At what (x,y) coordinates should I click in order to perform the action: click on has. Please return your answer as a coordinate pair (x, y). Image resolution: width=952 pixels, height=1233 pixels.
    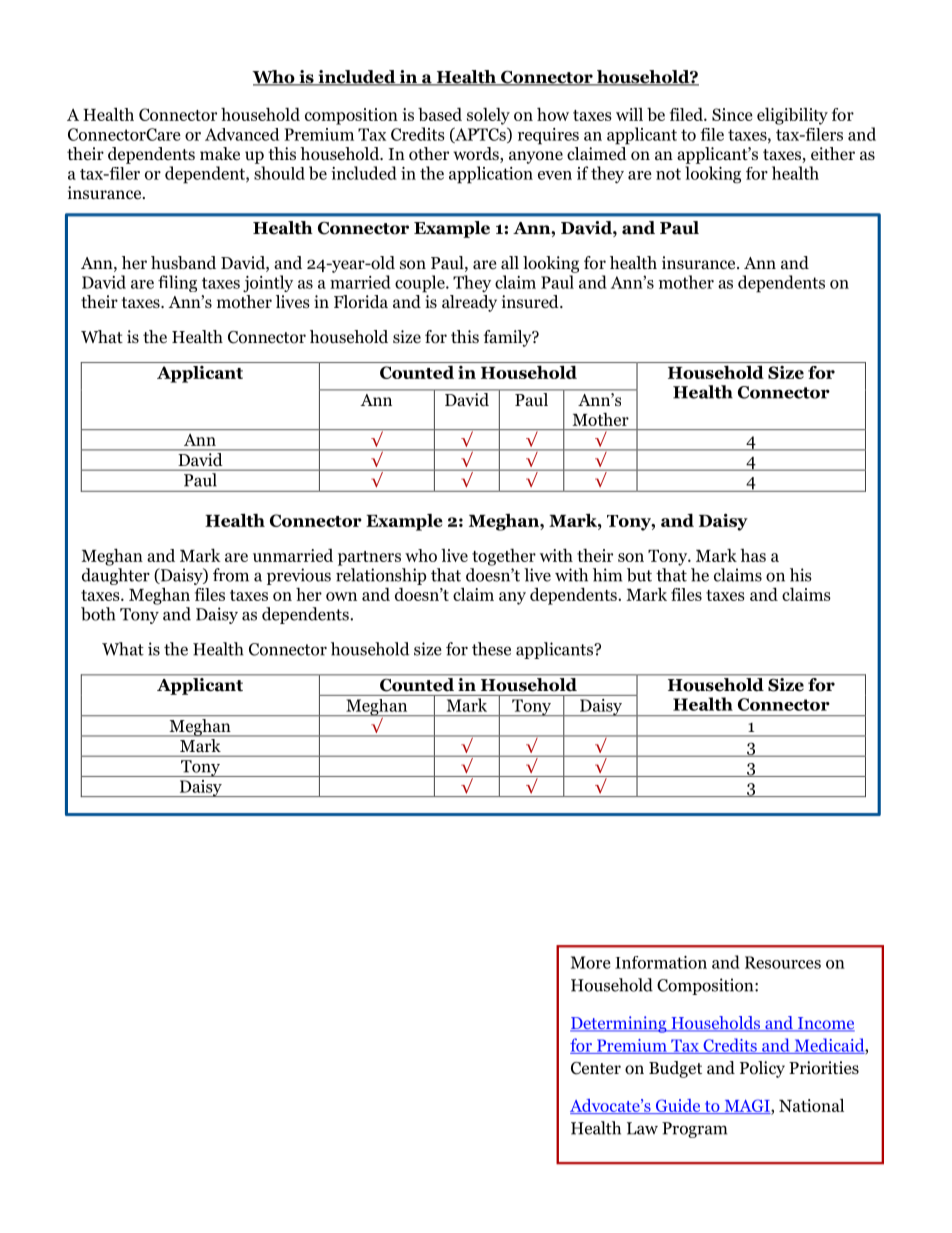
    Looking at the image, I should click on (753, 555).
